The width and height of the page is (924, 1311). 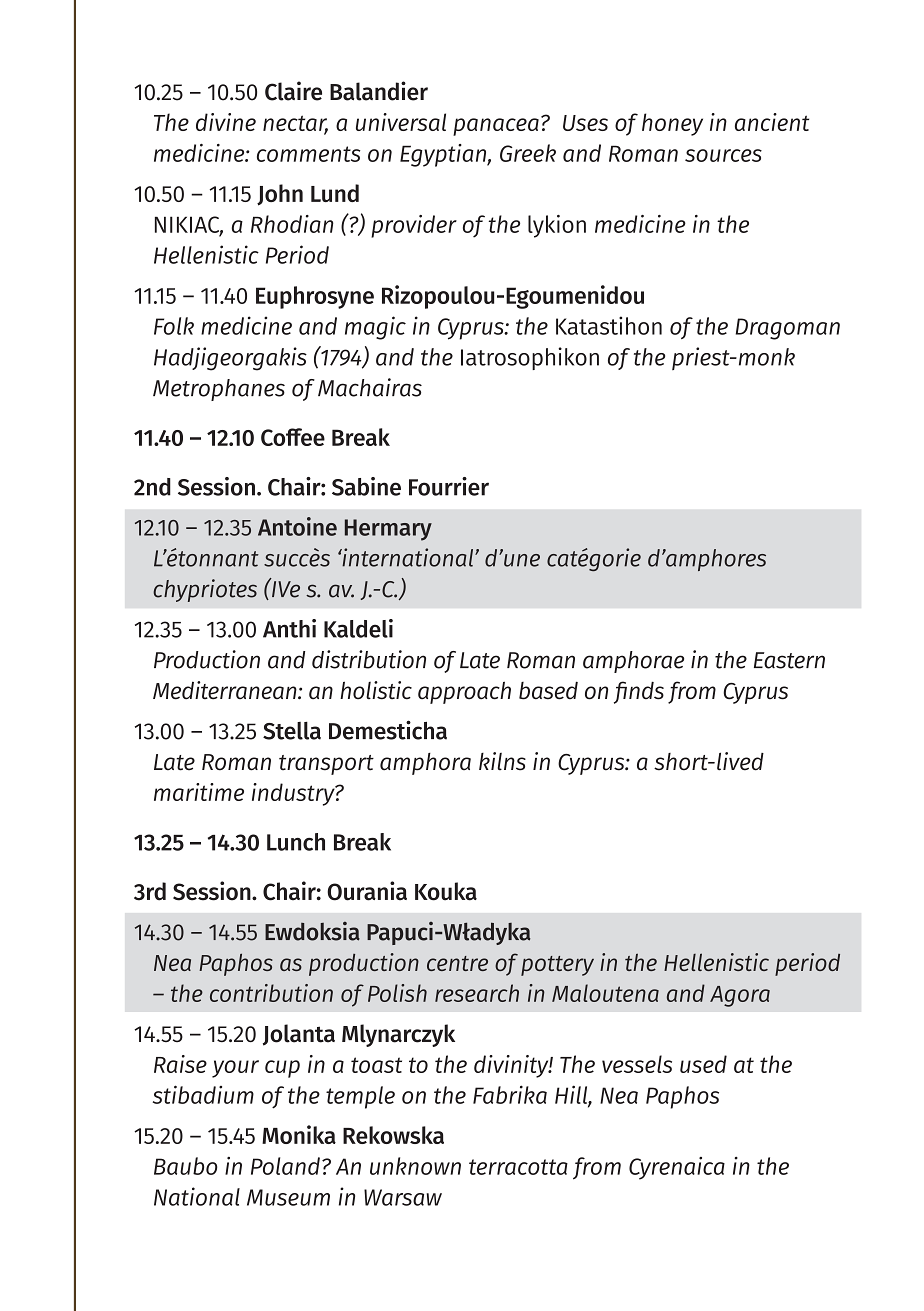 I want to click on Eastern, so click(x=789, y=660).
